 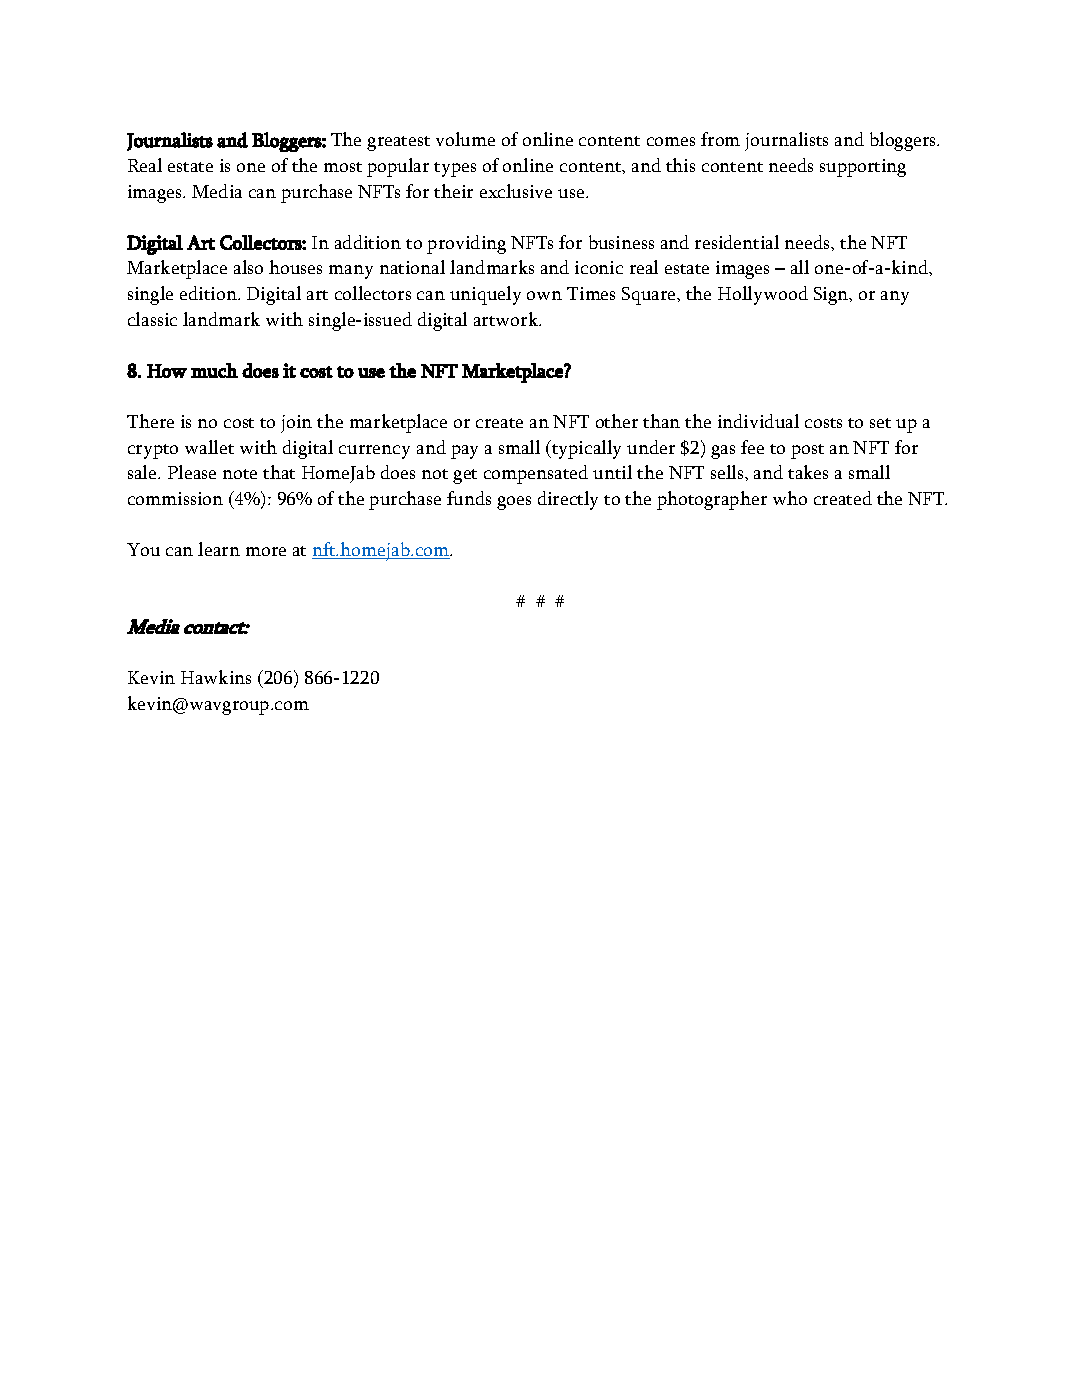 I want to click on supporting, so click(x=863, y=168).
